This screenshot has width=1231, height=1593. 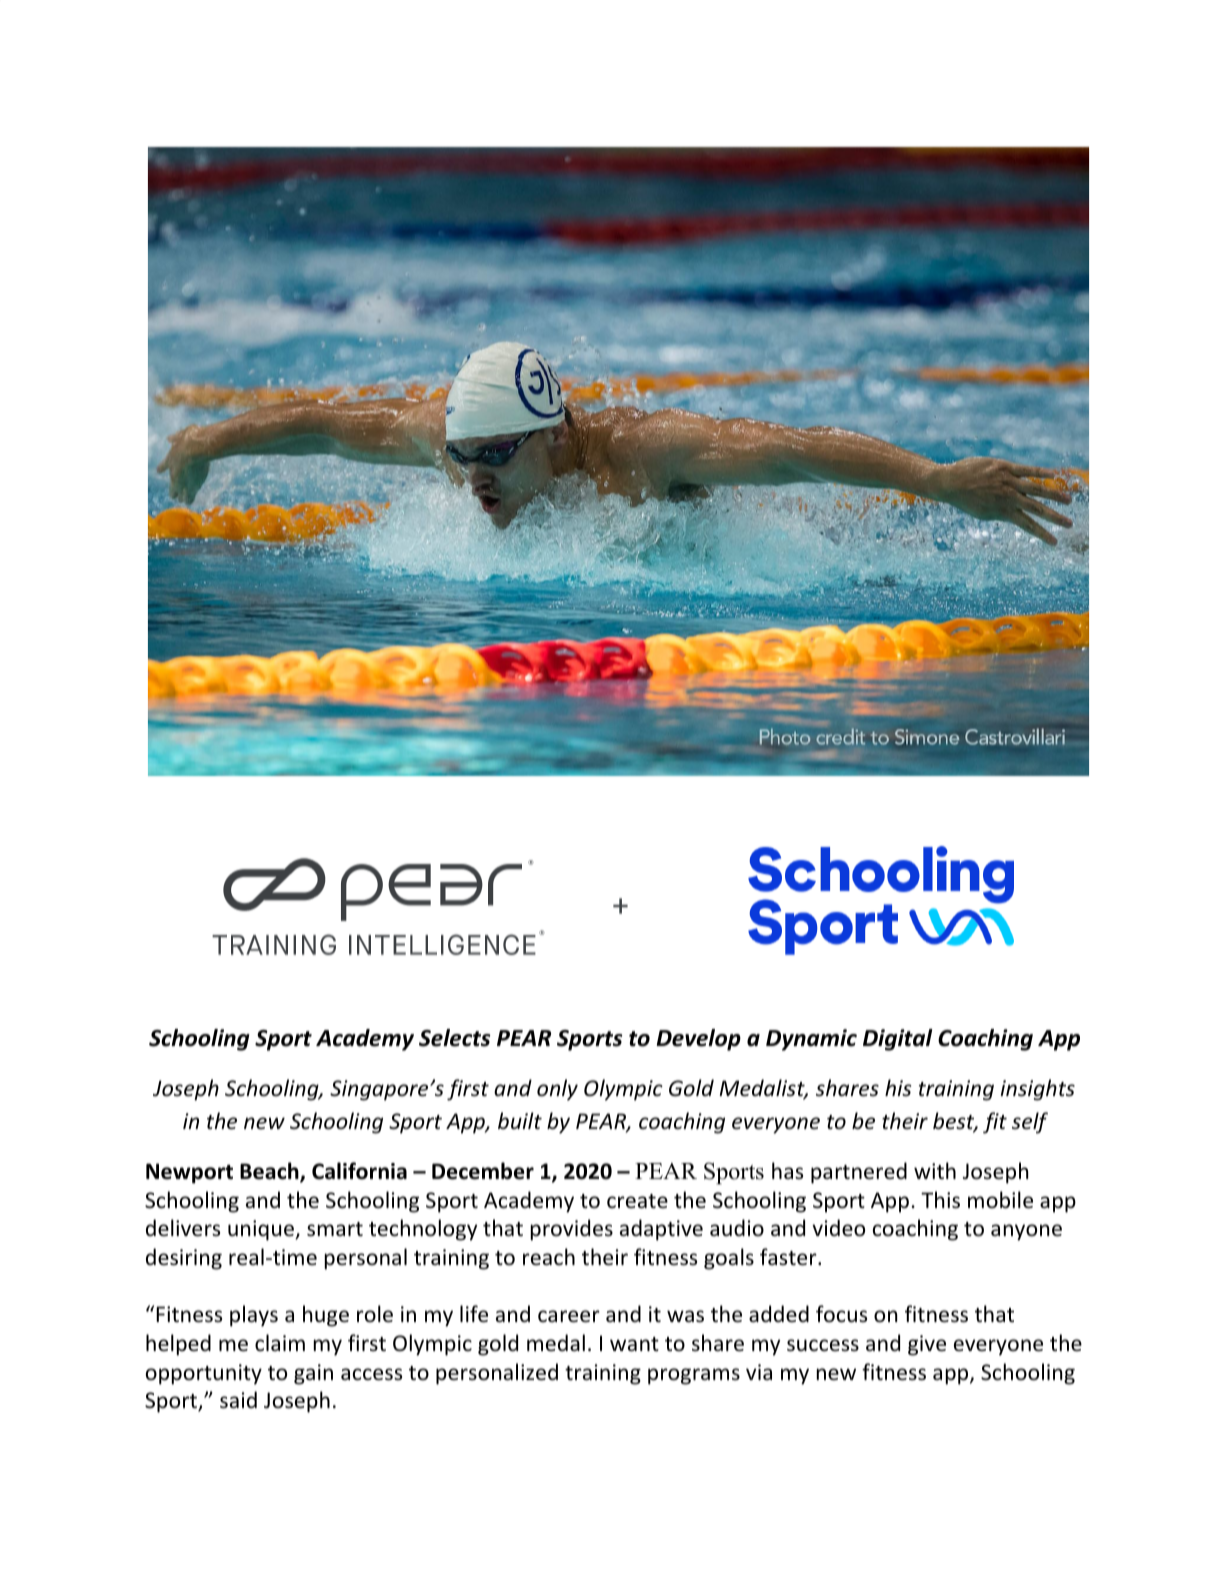 What do you see at coordinates (549, 1256) in the screenshot?
I see `reach` at bounding box center [549, 1256].
